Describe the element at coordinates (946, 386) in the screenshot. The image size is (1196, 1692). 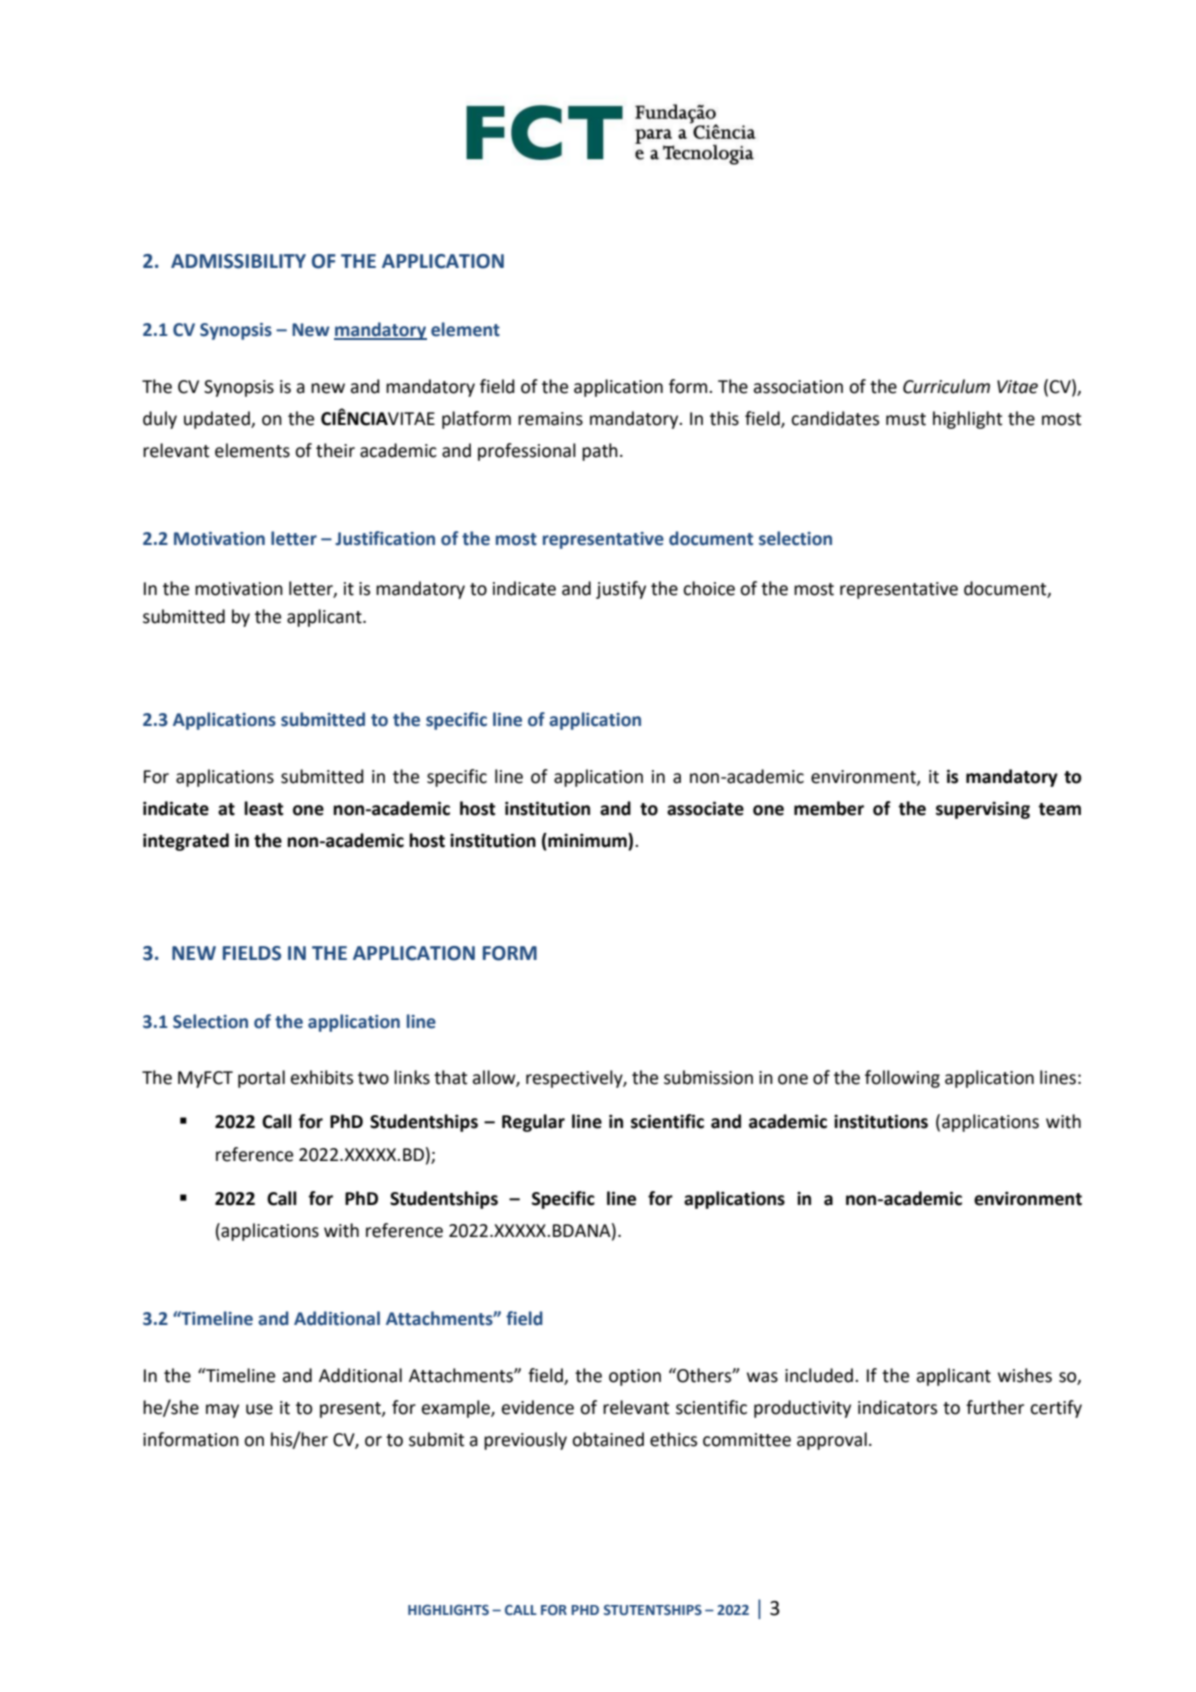
I see `Curriculum` at that location.
